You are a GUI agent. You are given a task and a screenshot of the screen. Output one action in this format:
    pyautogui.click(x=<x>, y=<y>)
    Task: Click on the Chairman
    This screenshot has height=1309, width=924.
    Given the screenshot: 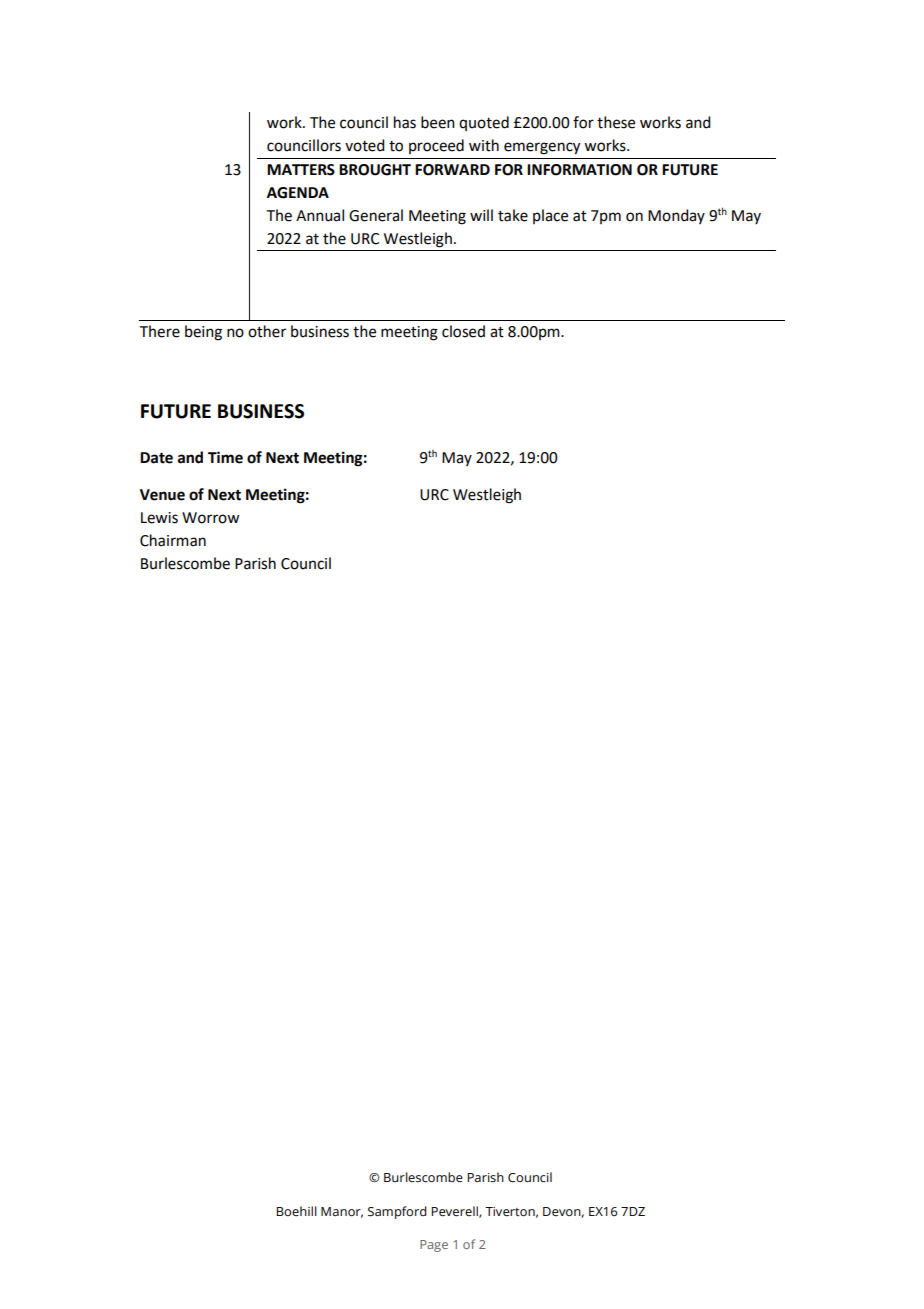 What is the action you would take?
    pyautogui.click(x=173, y=540)
